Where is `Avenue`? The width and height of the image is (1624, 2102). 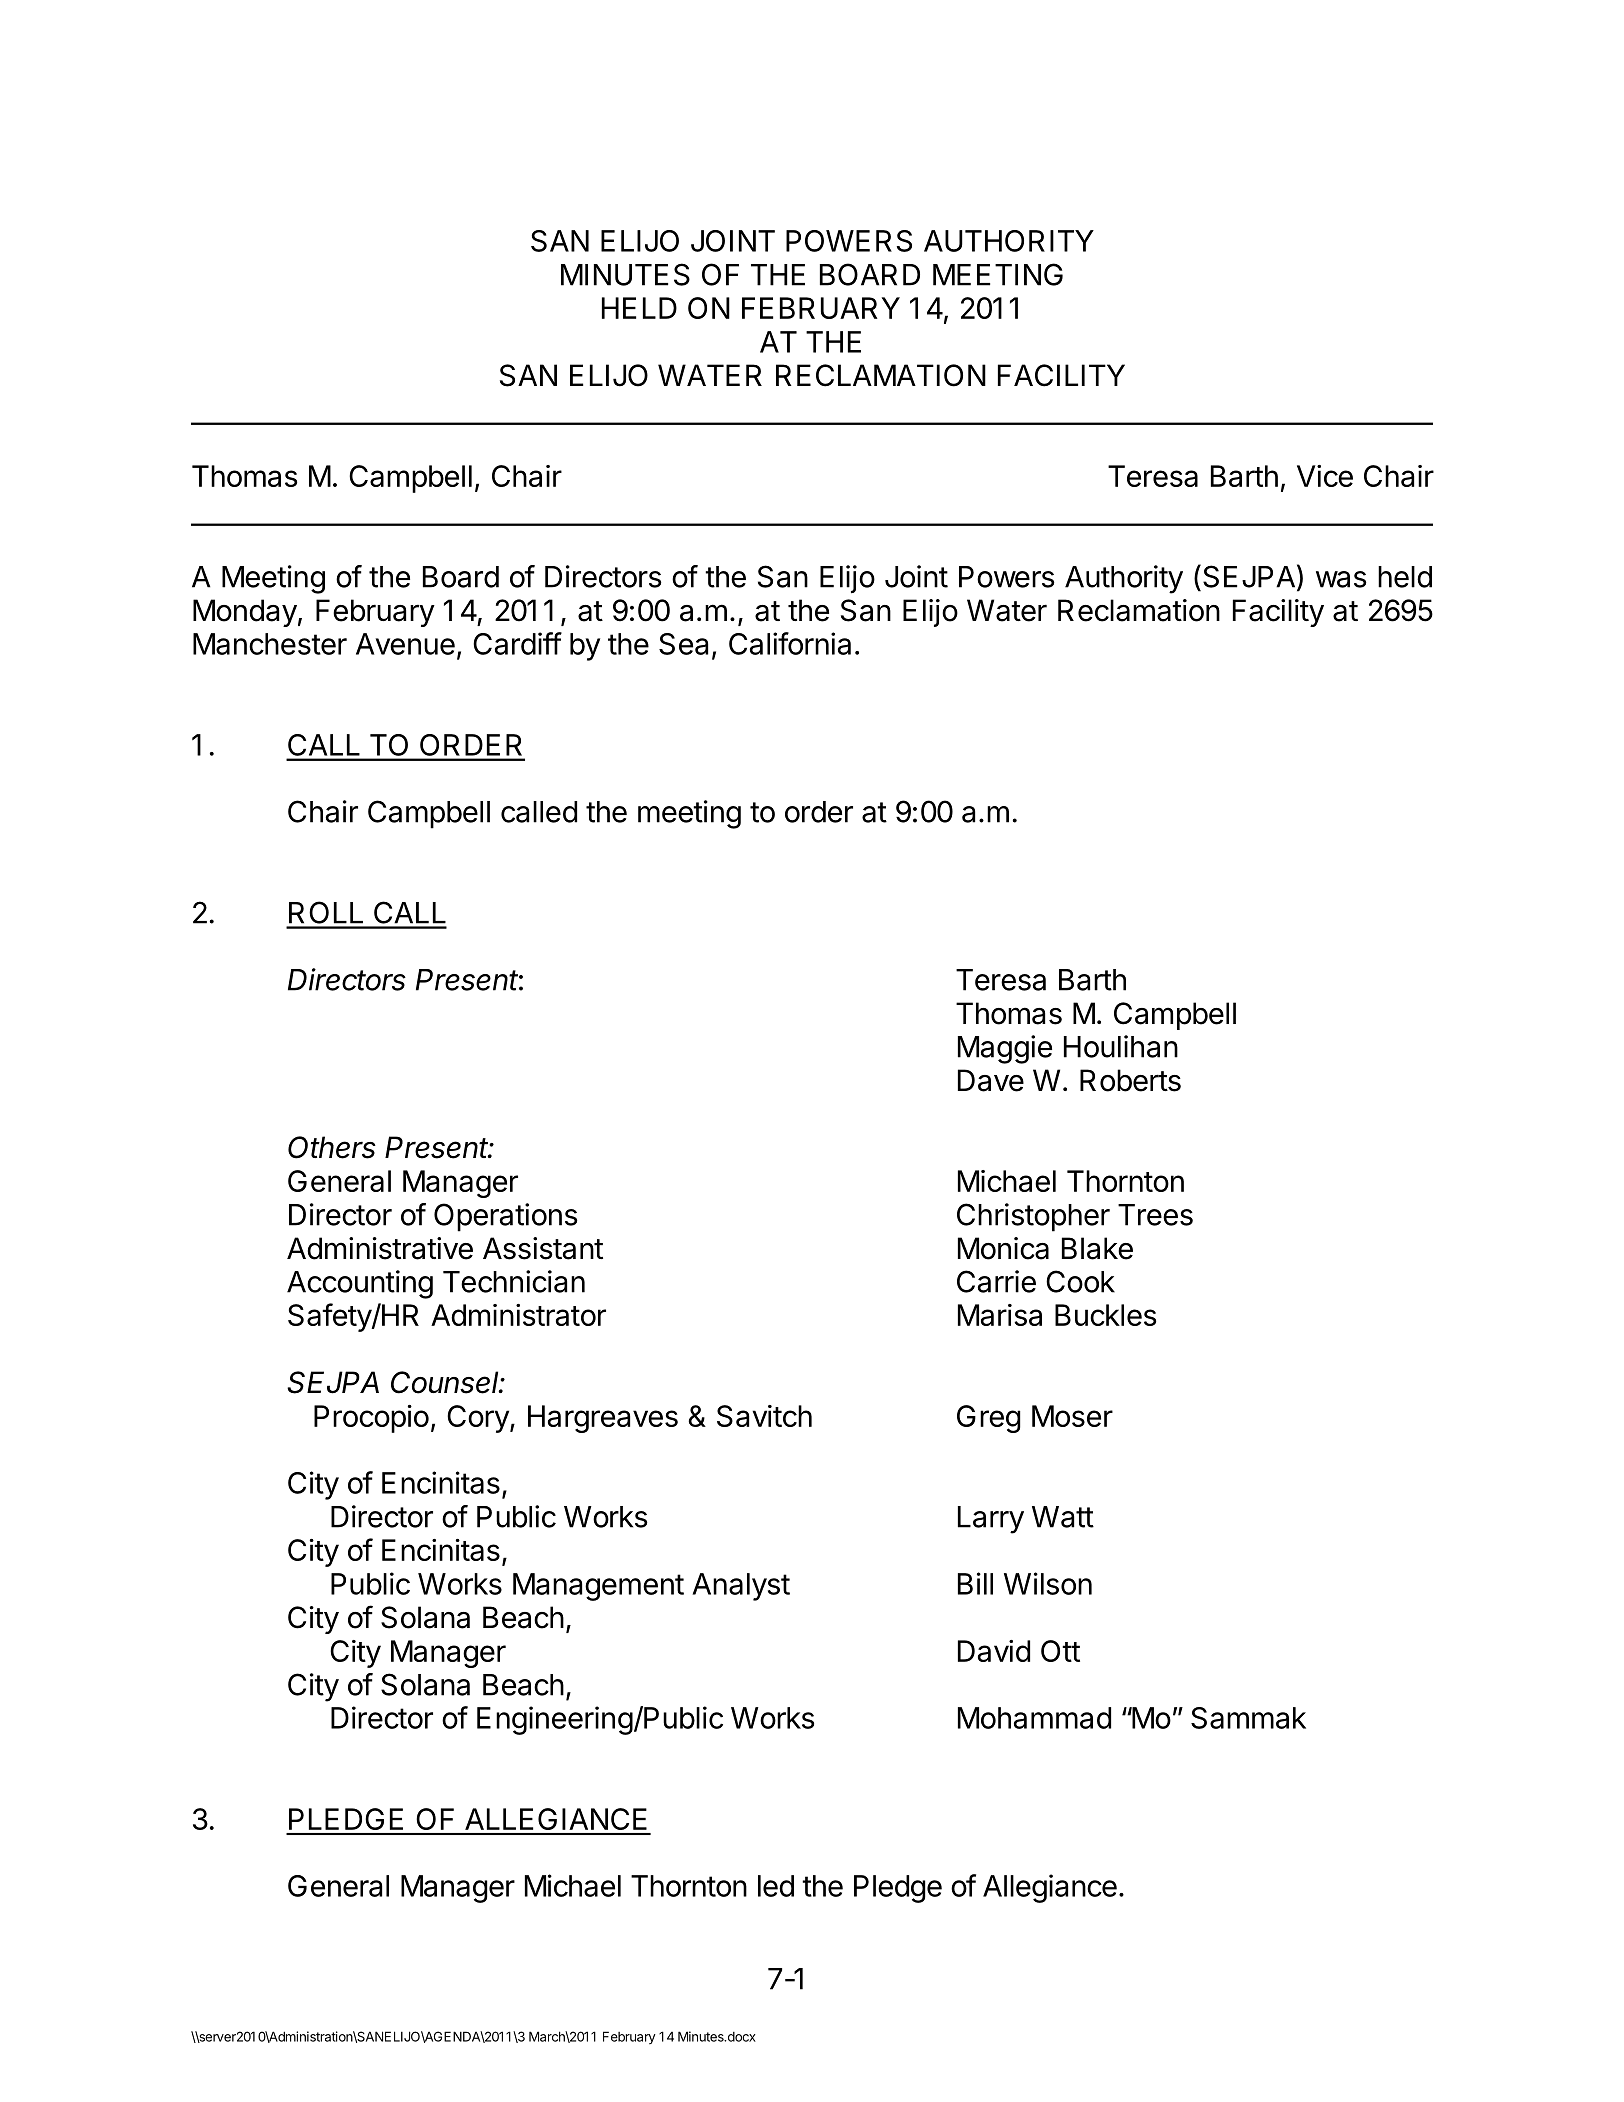
Avenue is located at coordinates (405, 644).
